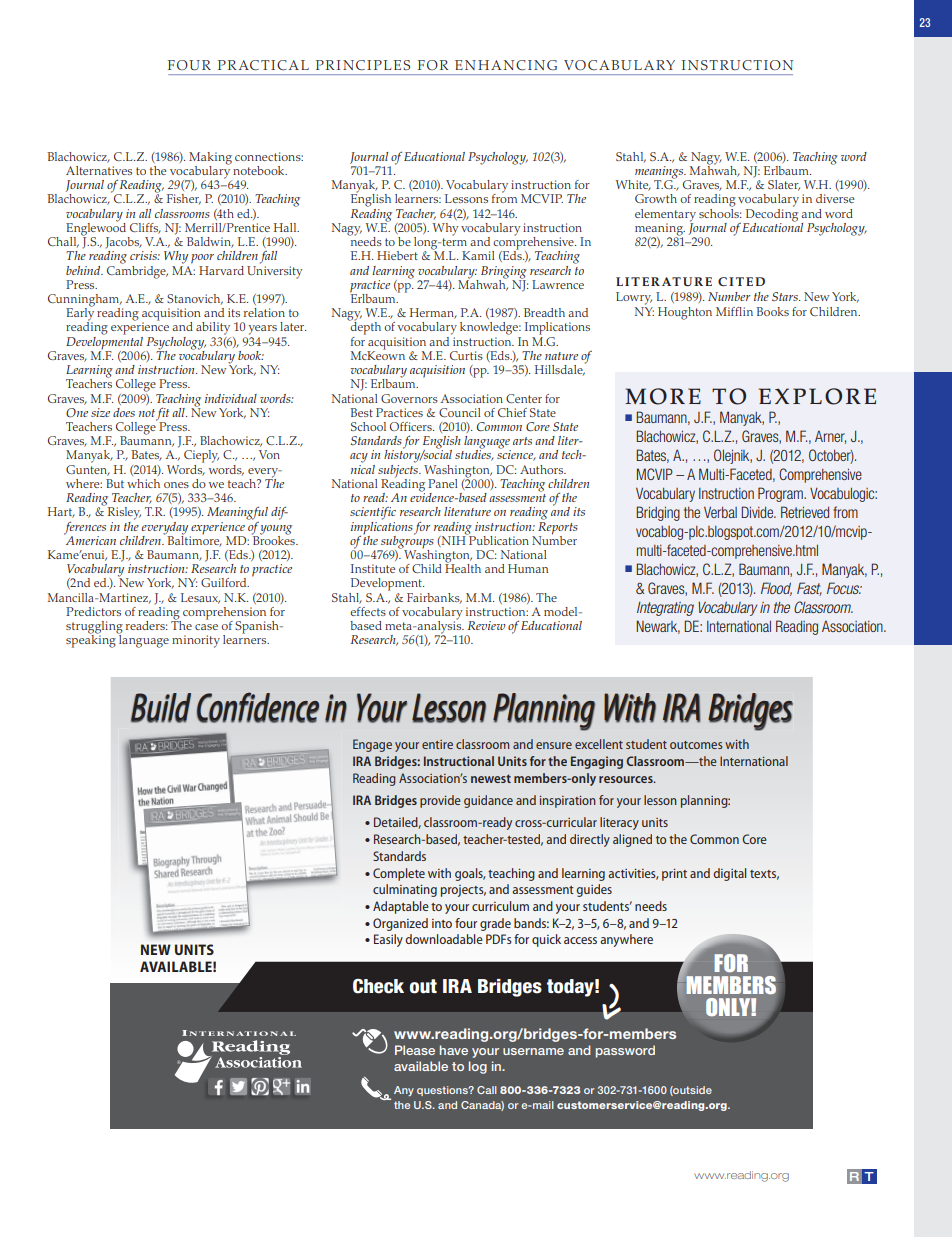 This screenshot has height=1237, width=952. Describe the element at coordinates (196, 641) in the screenshot. I see `minority` at that location.
